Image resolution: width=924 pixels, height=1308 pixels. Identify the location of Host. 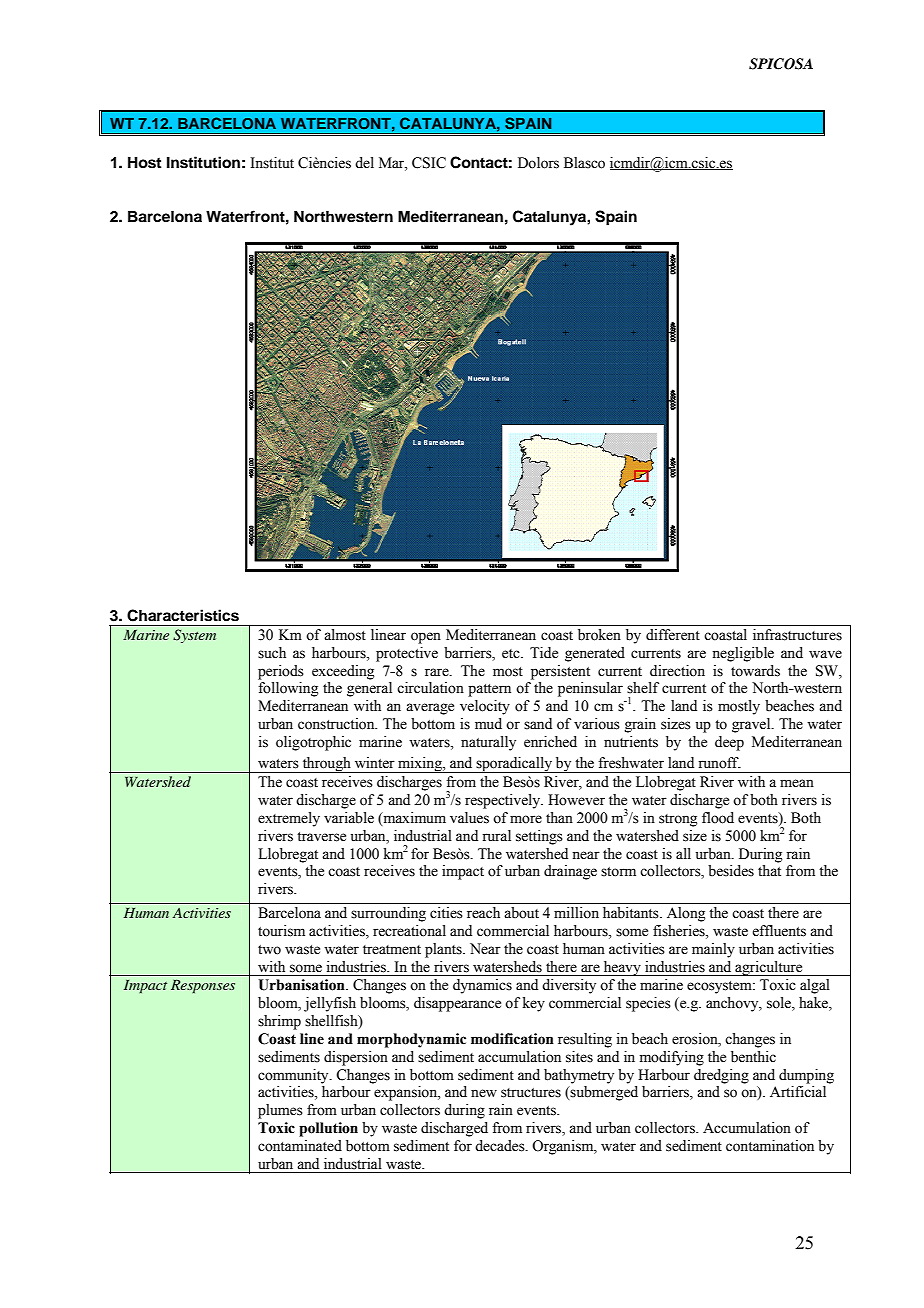
(144, 162).
